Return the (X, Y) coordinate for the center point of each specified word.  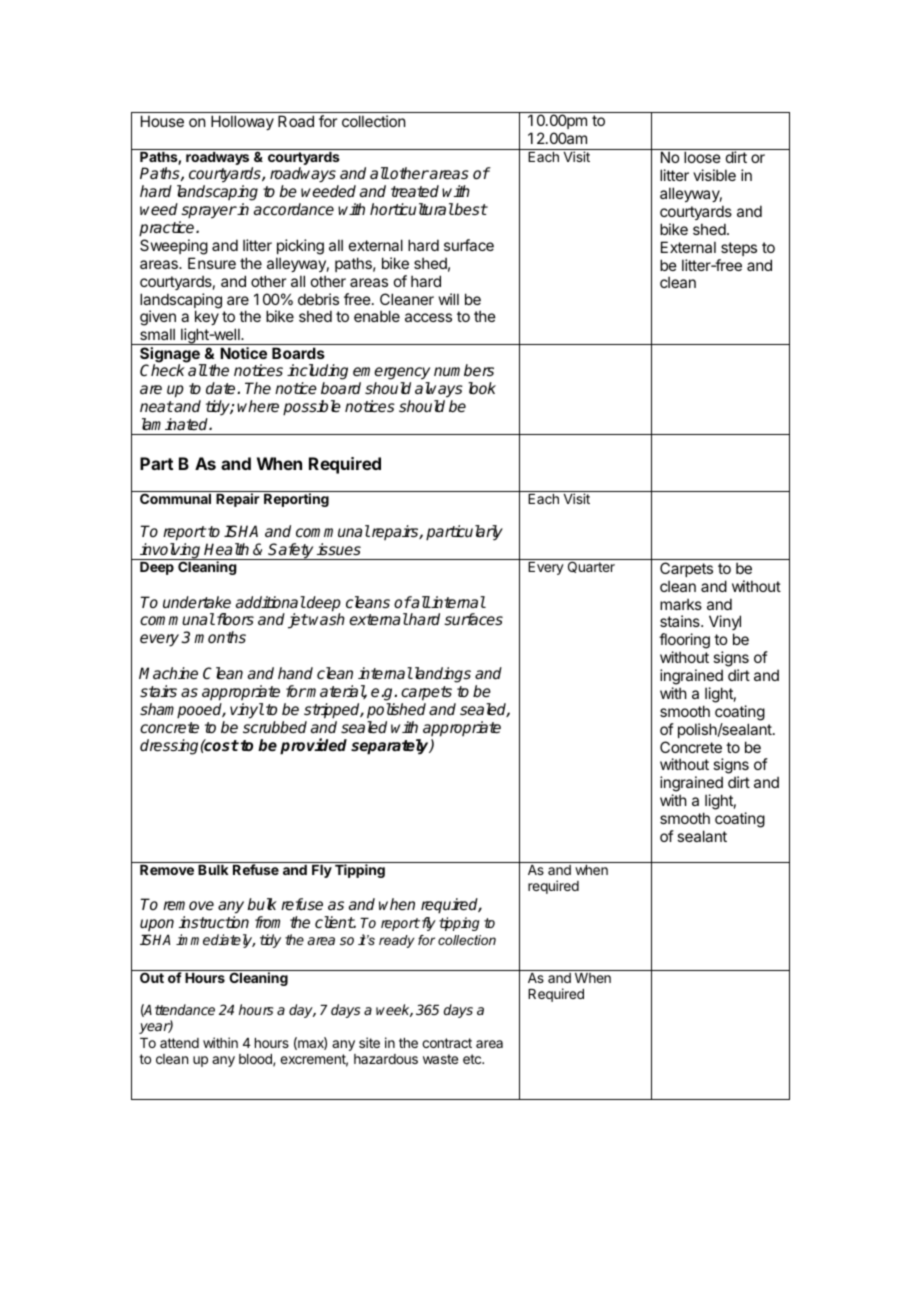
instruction (214, 922)
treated (415, 191)
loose (702, 157)
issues (339, 549)
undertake (197, 602)
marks (681, 604)
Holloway (242, 122)
